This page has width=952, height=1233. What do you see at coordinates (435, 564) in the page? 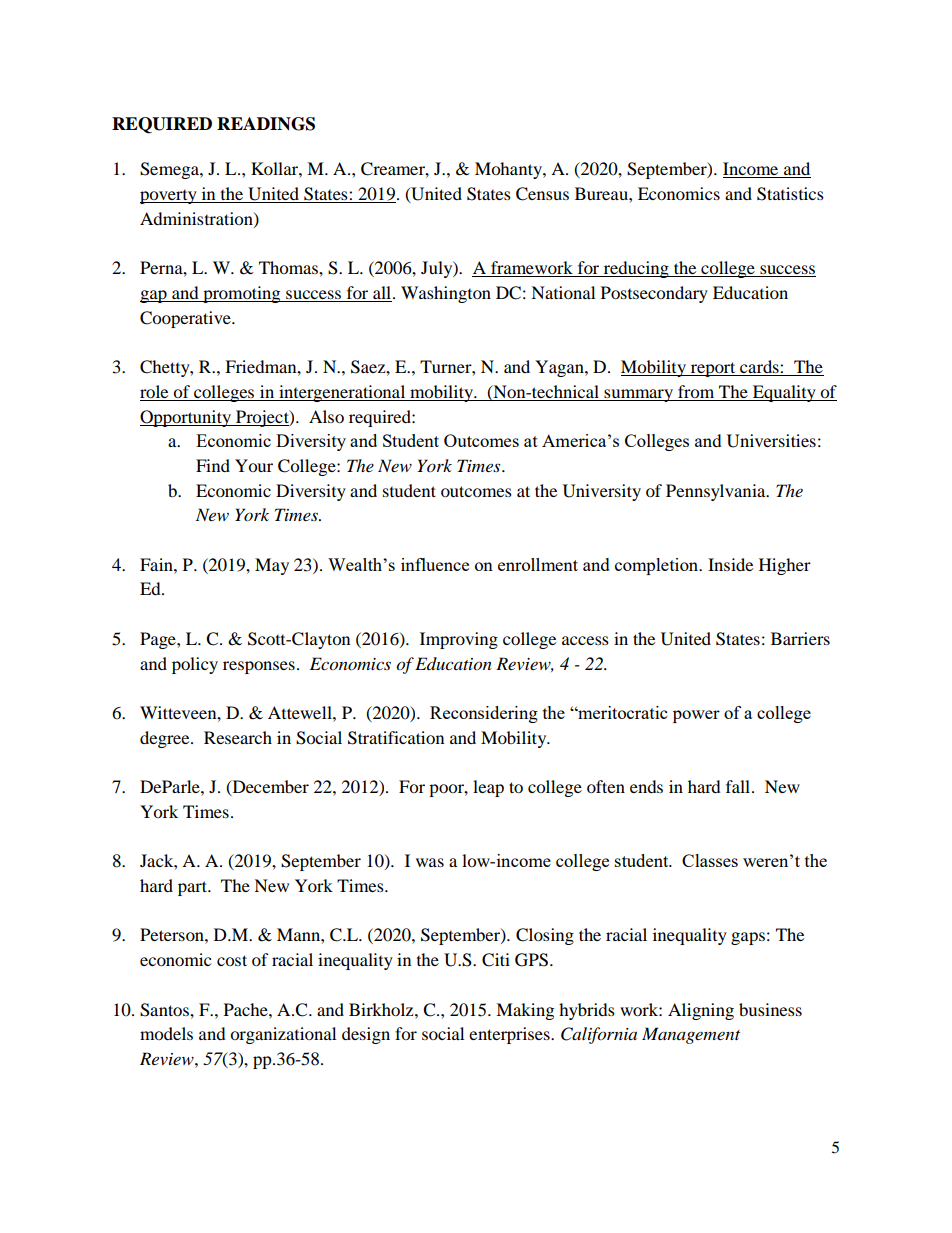
I see `influence` at bounding box center [435, 564].
